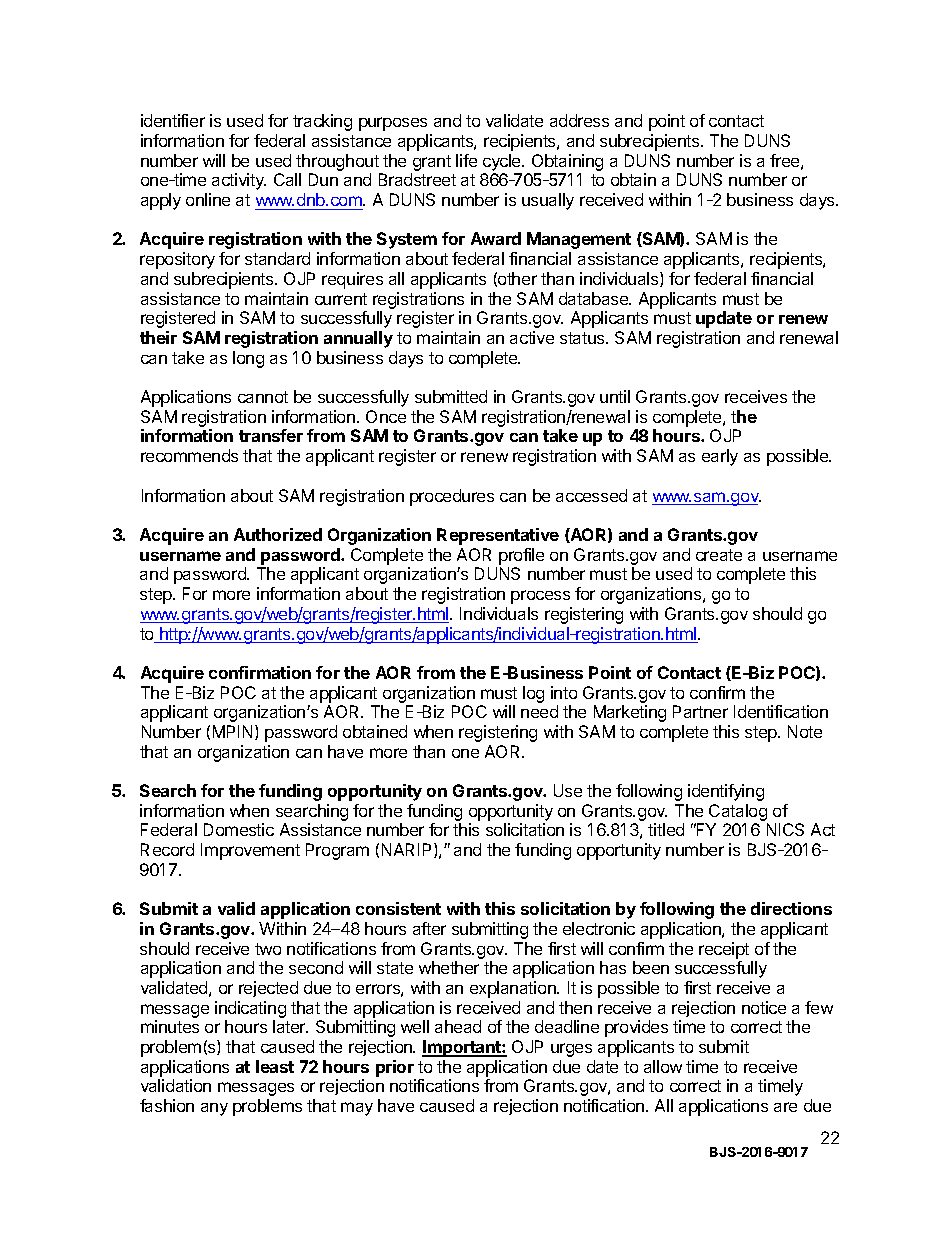  What do you see at coordinates (719, 555) in the document?
I see `create` at bounding box center [719, 555].
